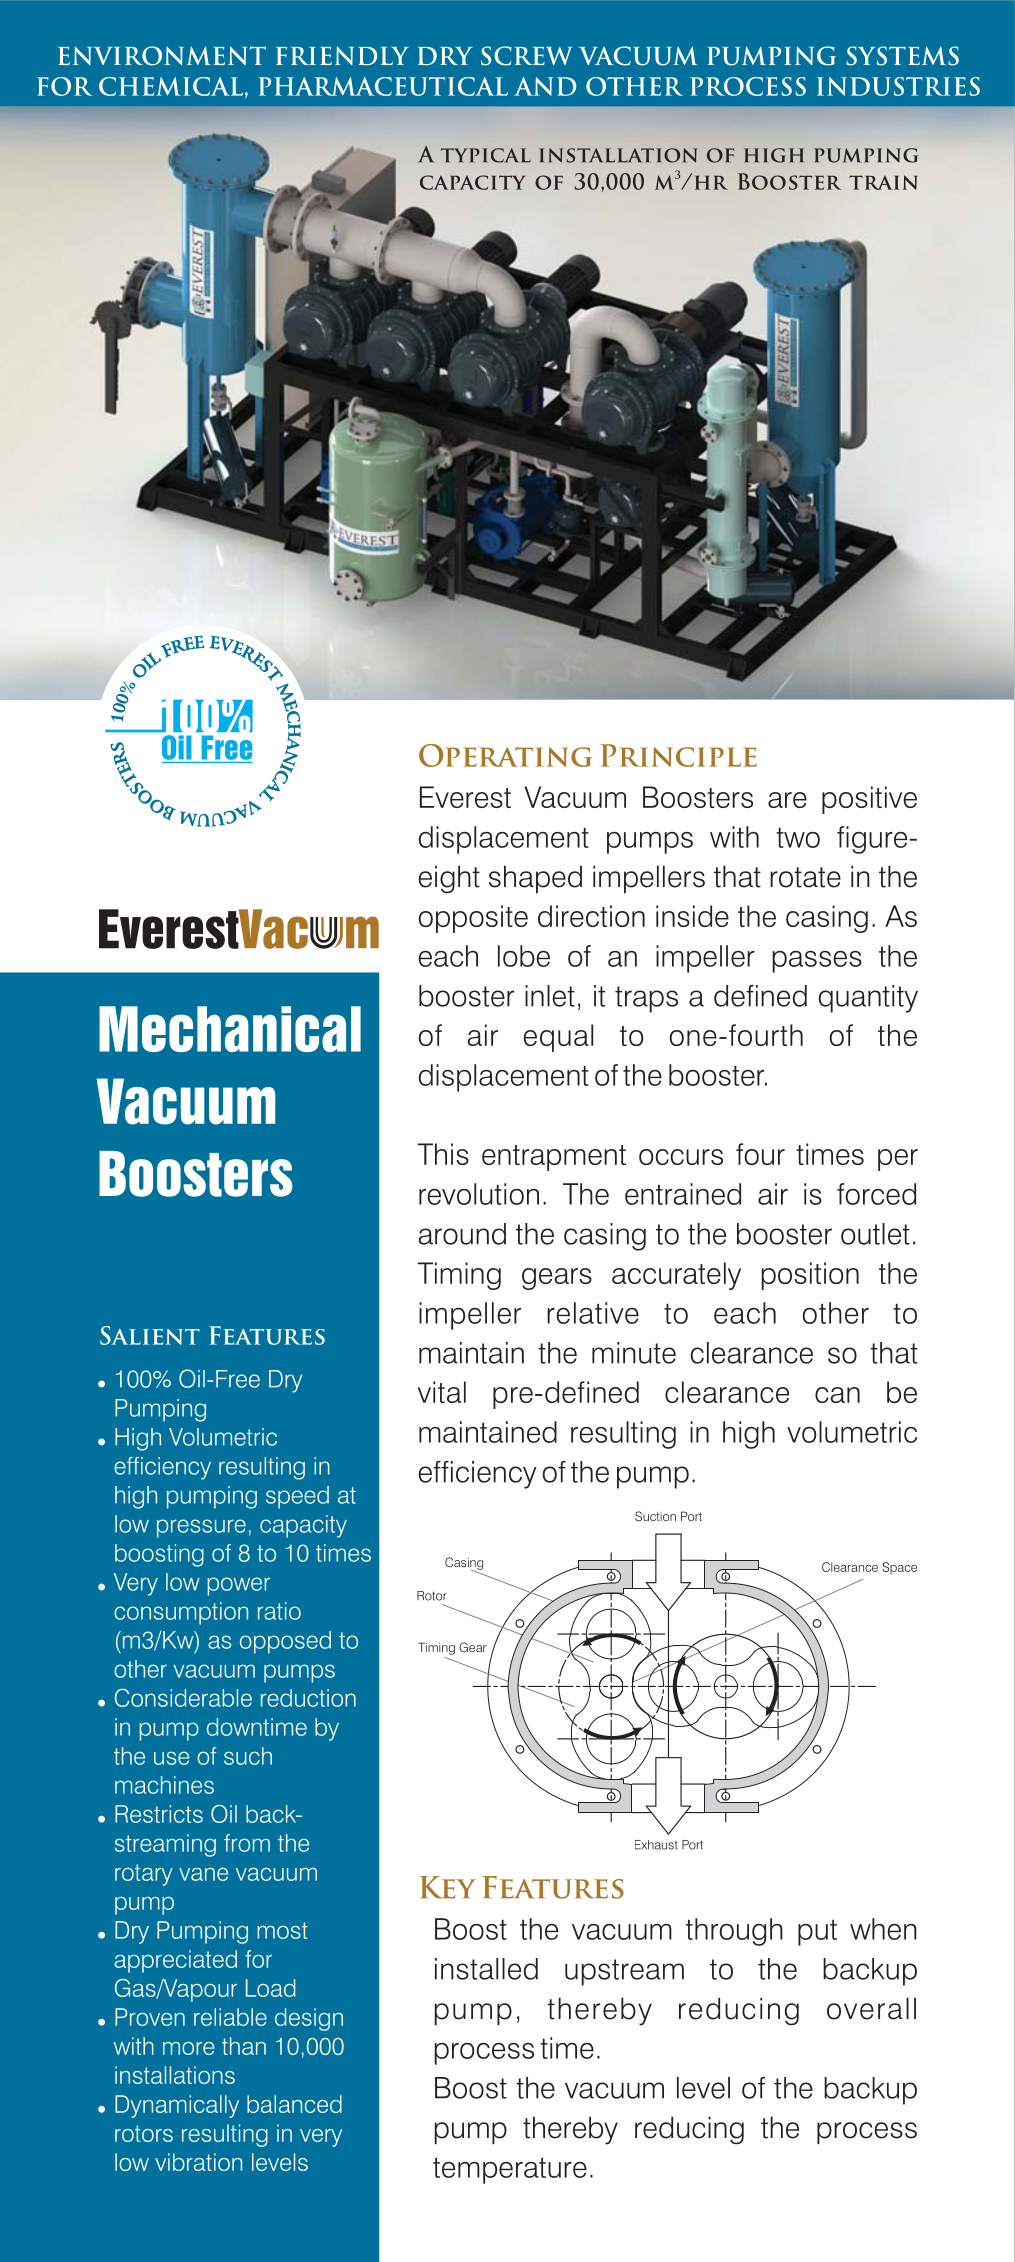 The image size is (1015, 2262). What do you see at coordinates (505, 755) in the page?
I see `Operating` at bounding box center [505, 755].
